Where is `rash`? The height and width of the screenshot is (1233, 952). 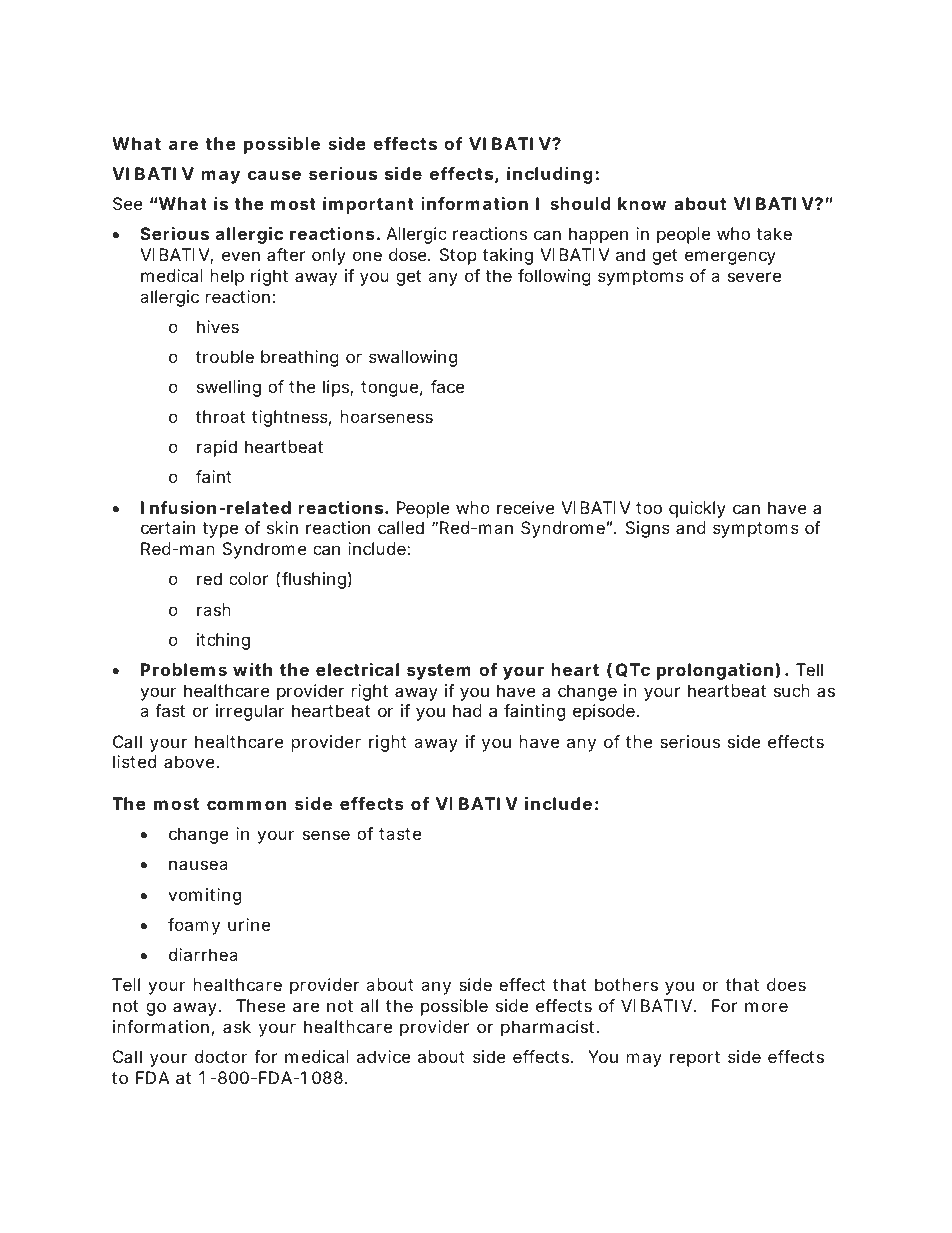
rash is located at coordinates (214, 609).
